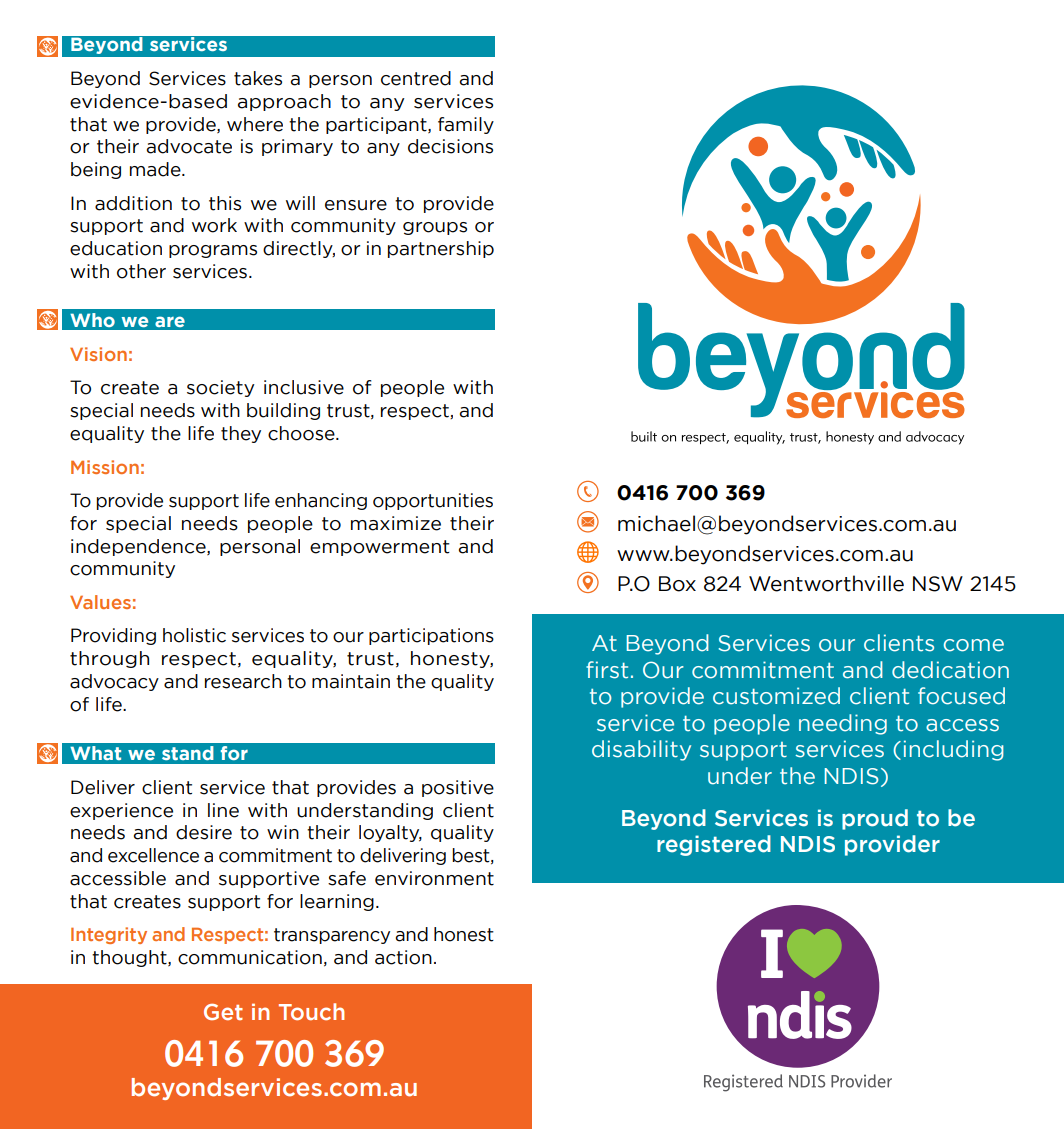 The image size is (1064, 1129). Describe the element at coordinates (255, 124) in the image. I see `where` at that location.
